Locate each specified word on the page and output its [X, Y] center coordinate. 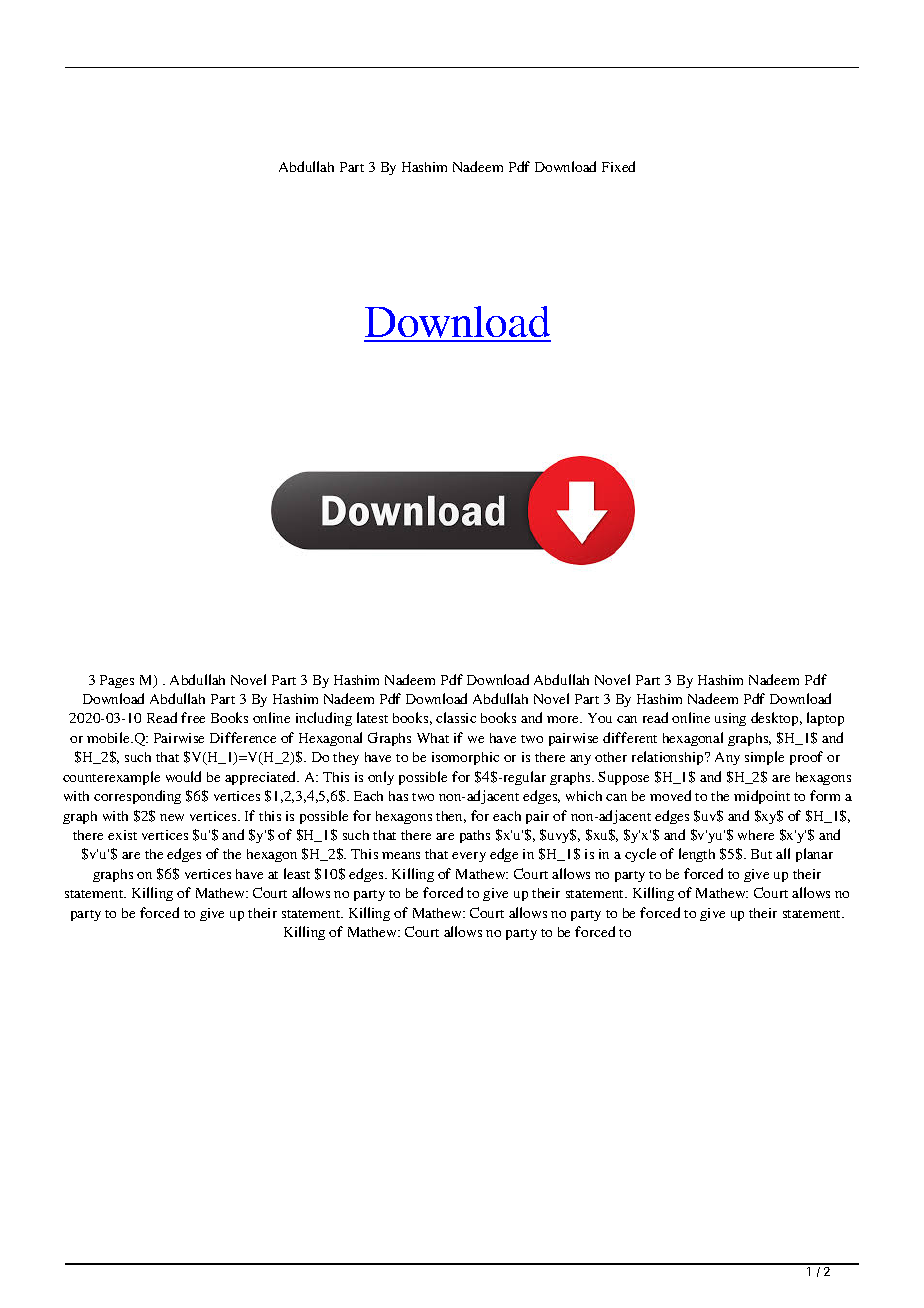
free [193, 717]
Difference [243, 737]
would [183, 776]
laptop [825, 719]
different [630, 737]
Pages [117, 681]
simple [764, 758]
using [730, 719]
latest [372, 717]
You [600, 718]
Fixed [618, 166]
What [433, 738]
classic [456, 717]
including [324, 719]
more [564, 719]
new [172, 817]
